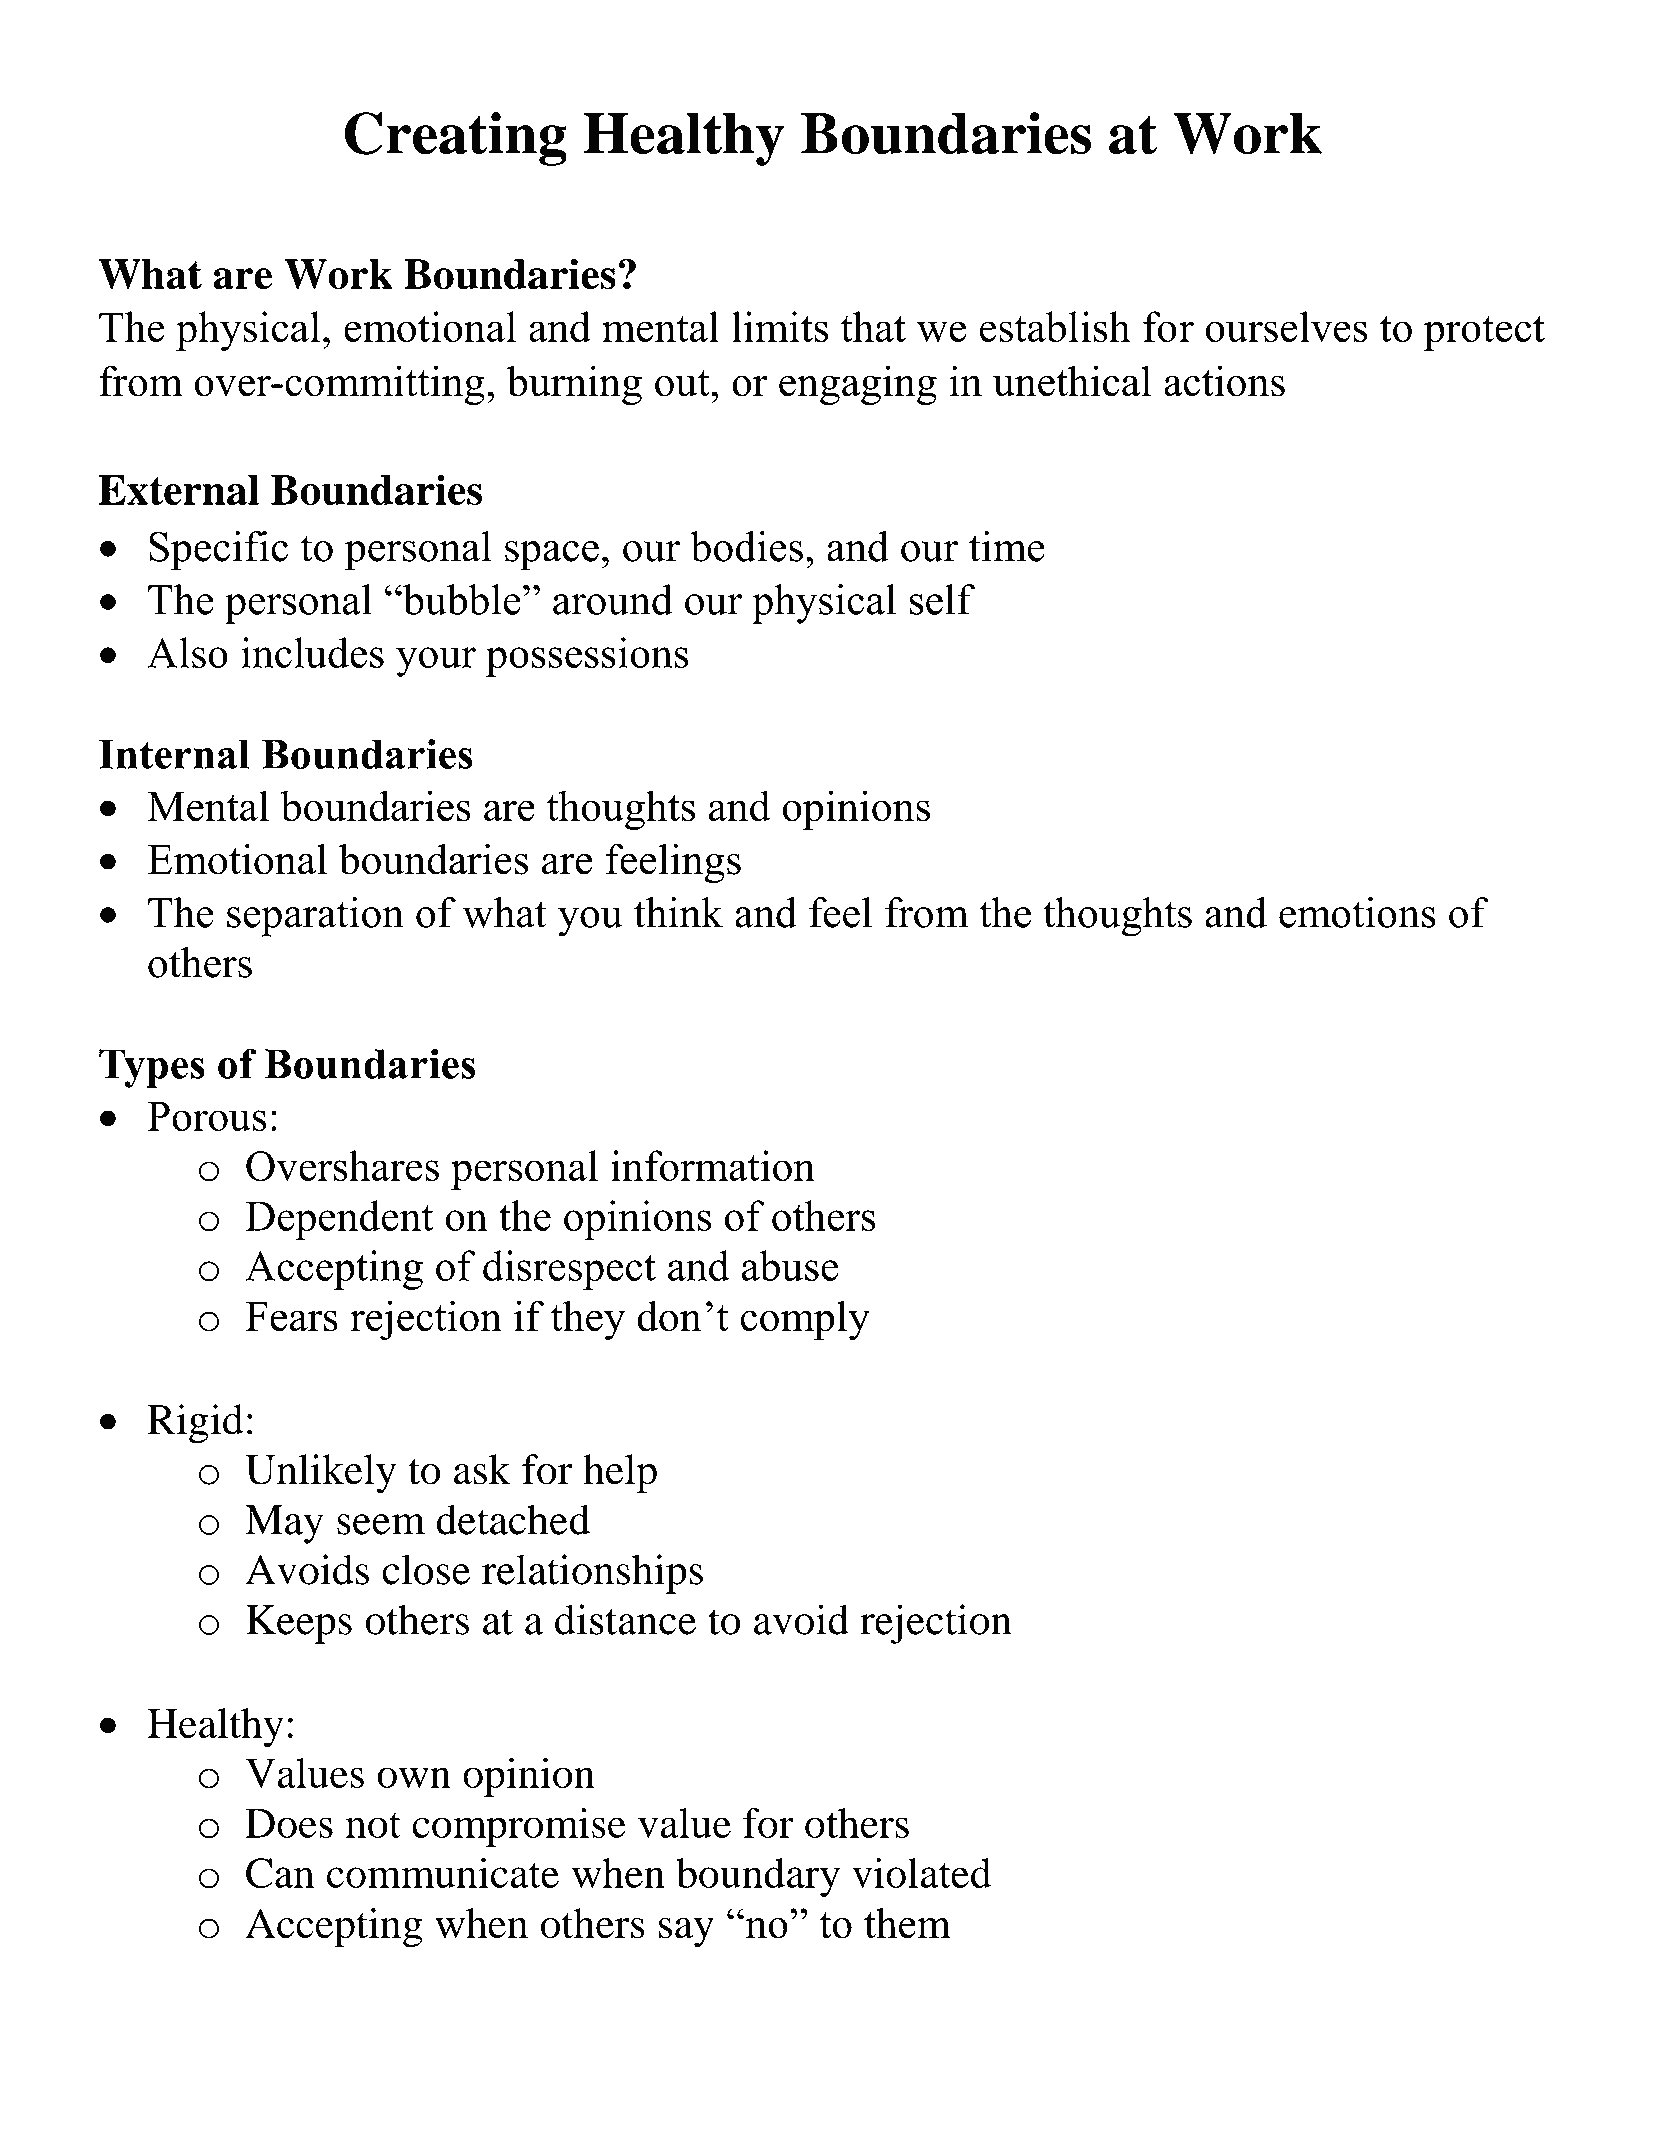 The width and height of the page is (1665, 2155). I want to click on Porous, so click(207, 1116).
